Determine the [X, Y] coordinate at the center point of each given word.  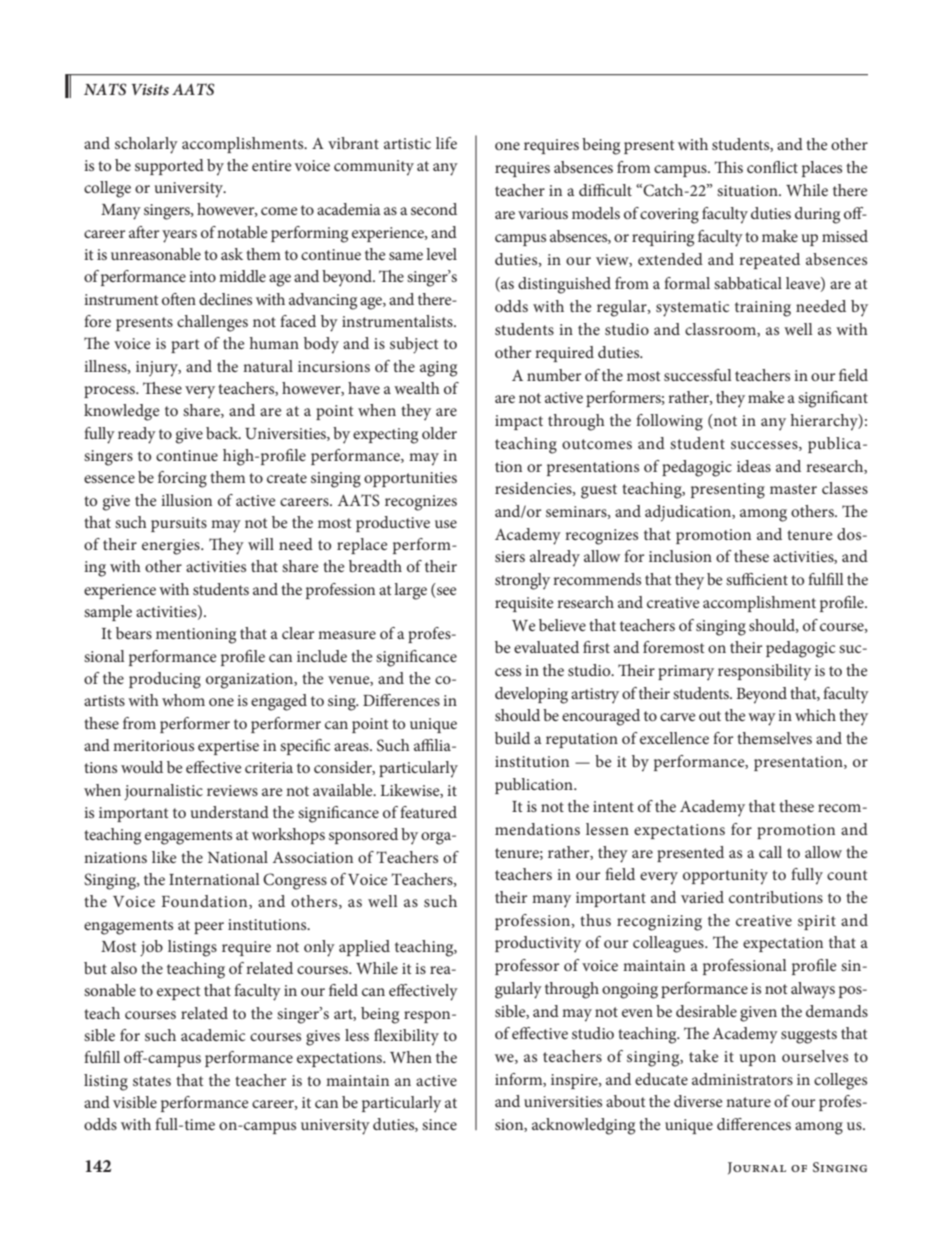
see [447, 591]
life [446, 143]
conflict [772, 167]
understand [230, 812]
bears [134, 633]
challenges [212, 323]
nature [748, 1102]
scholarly [146, 145]
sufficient [757, 579]
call [770, 852]
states [152, 1081]
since [439, 1124]
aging [438, 369]
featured [428, 812]
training [763, 309]
